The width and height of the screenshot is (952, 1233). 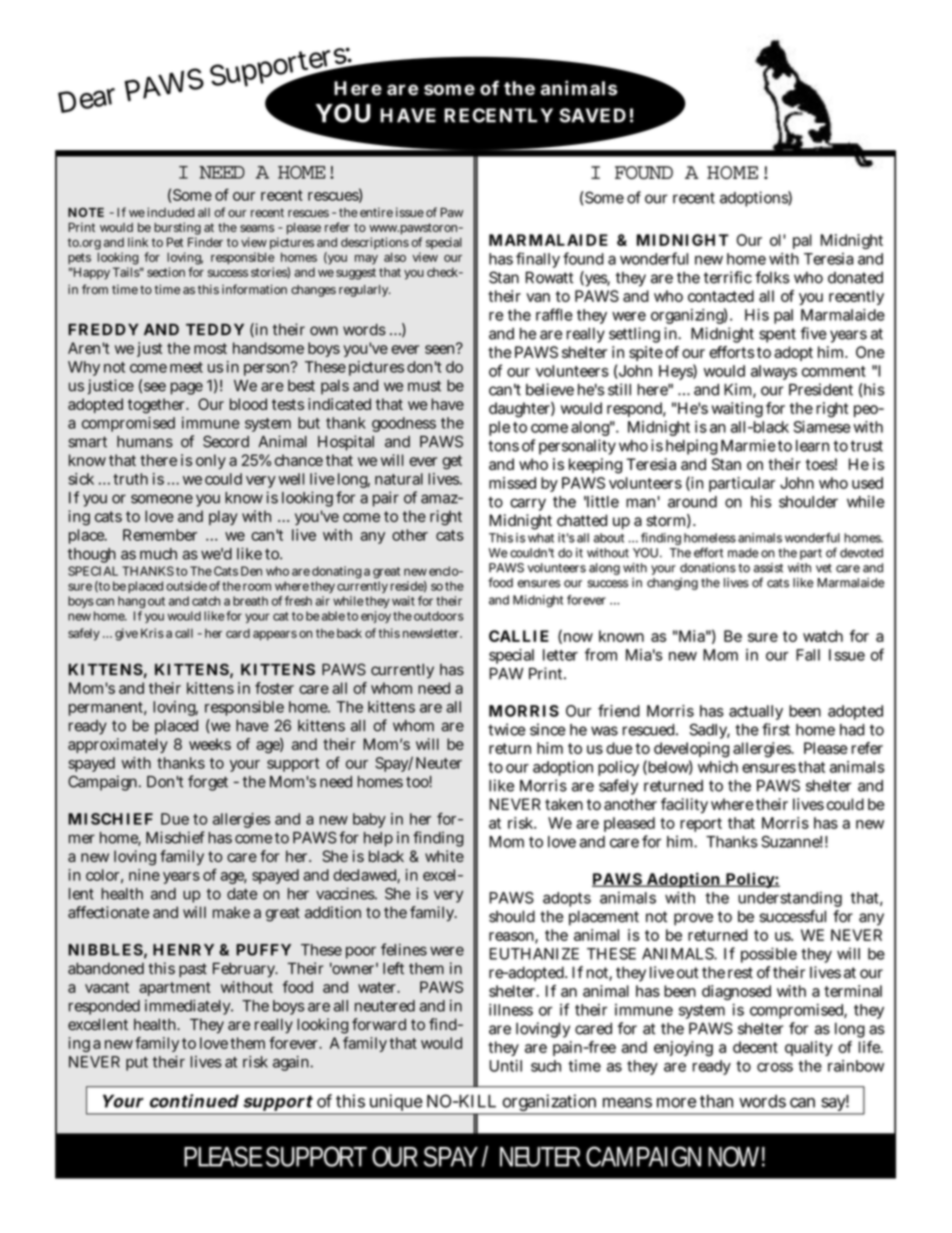 I want to click on folks, so click(x=772, y=277).
